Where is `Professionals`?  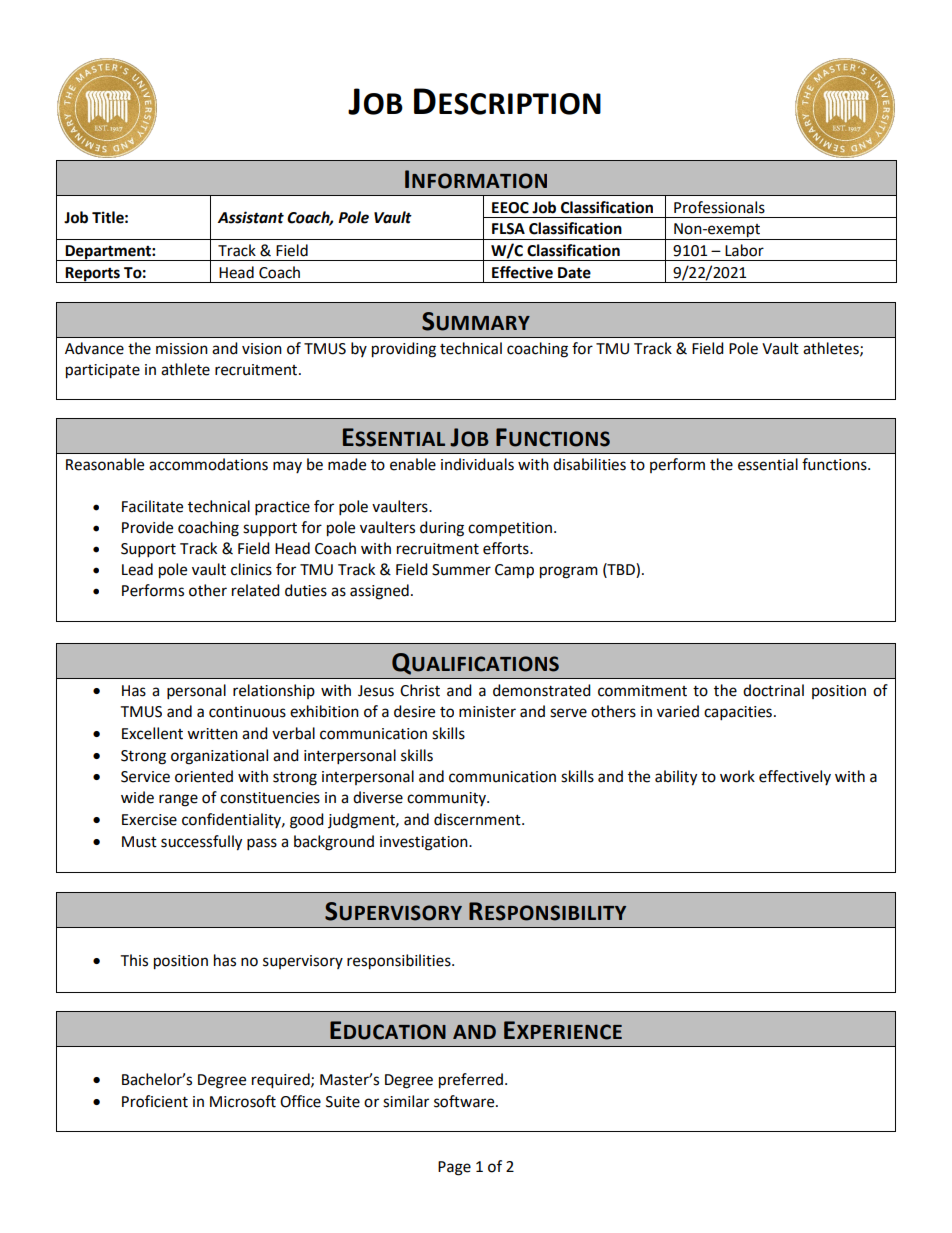
Professionals is located at coordinates (719, 207).
